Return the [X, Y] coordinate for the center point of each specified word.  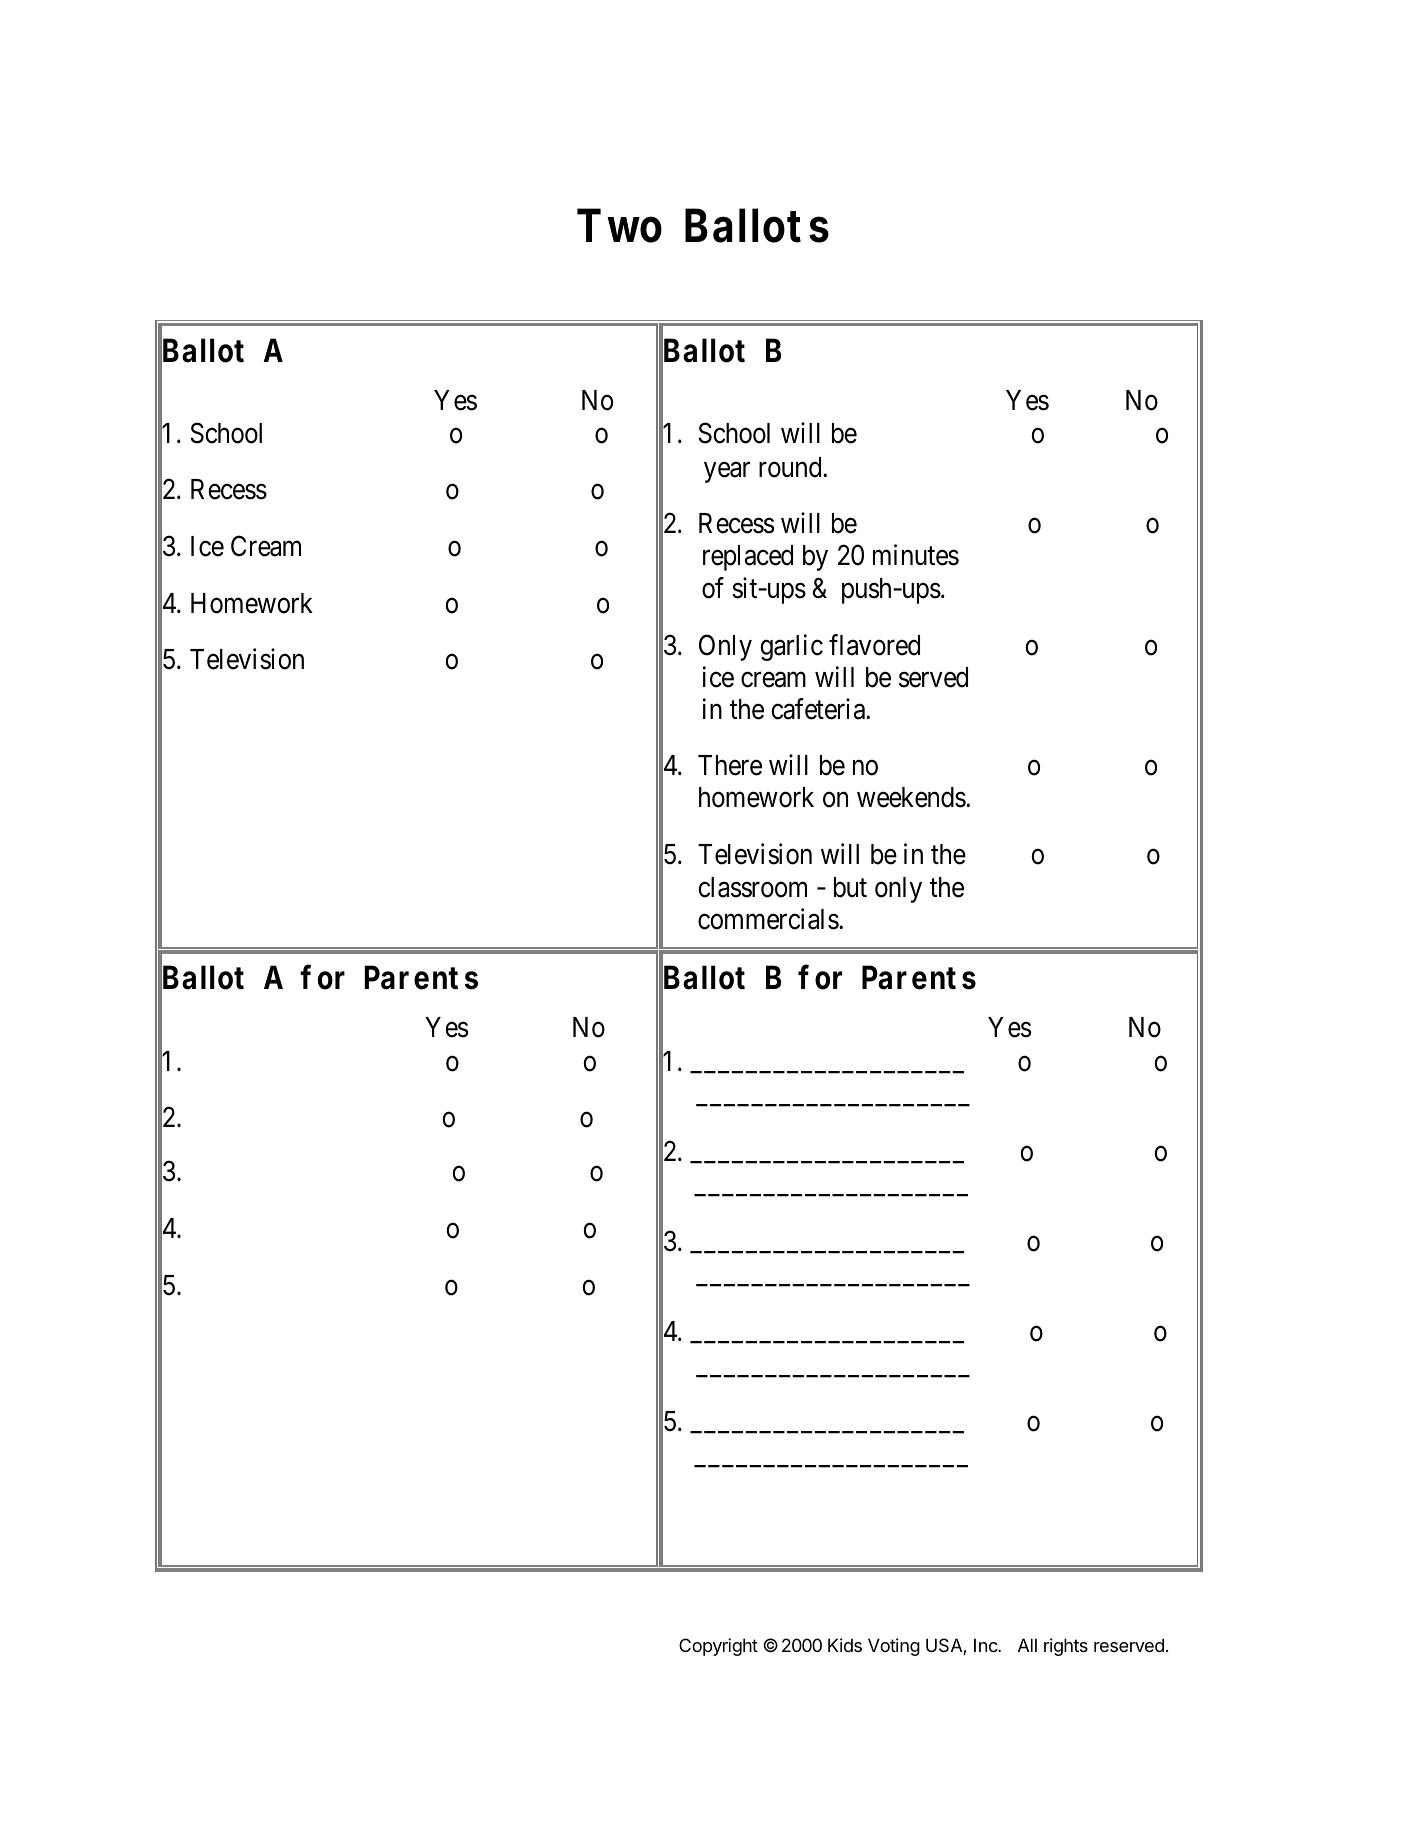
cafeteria [819, 709]
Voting [894, 1647]
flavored [874, 645]
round [791, 467]
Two [619, 225]
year [727, 472]
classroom [752, 887]
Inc [986, 1645]
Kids [845, 1645]
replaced [748, 558]
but [850, 887]
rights [1066, 1647]
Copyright [718, 1647]
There [730, 765]
